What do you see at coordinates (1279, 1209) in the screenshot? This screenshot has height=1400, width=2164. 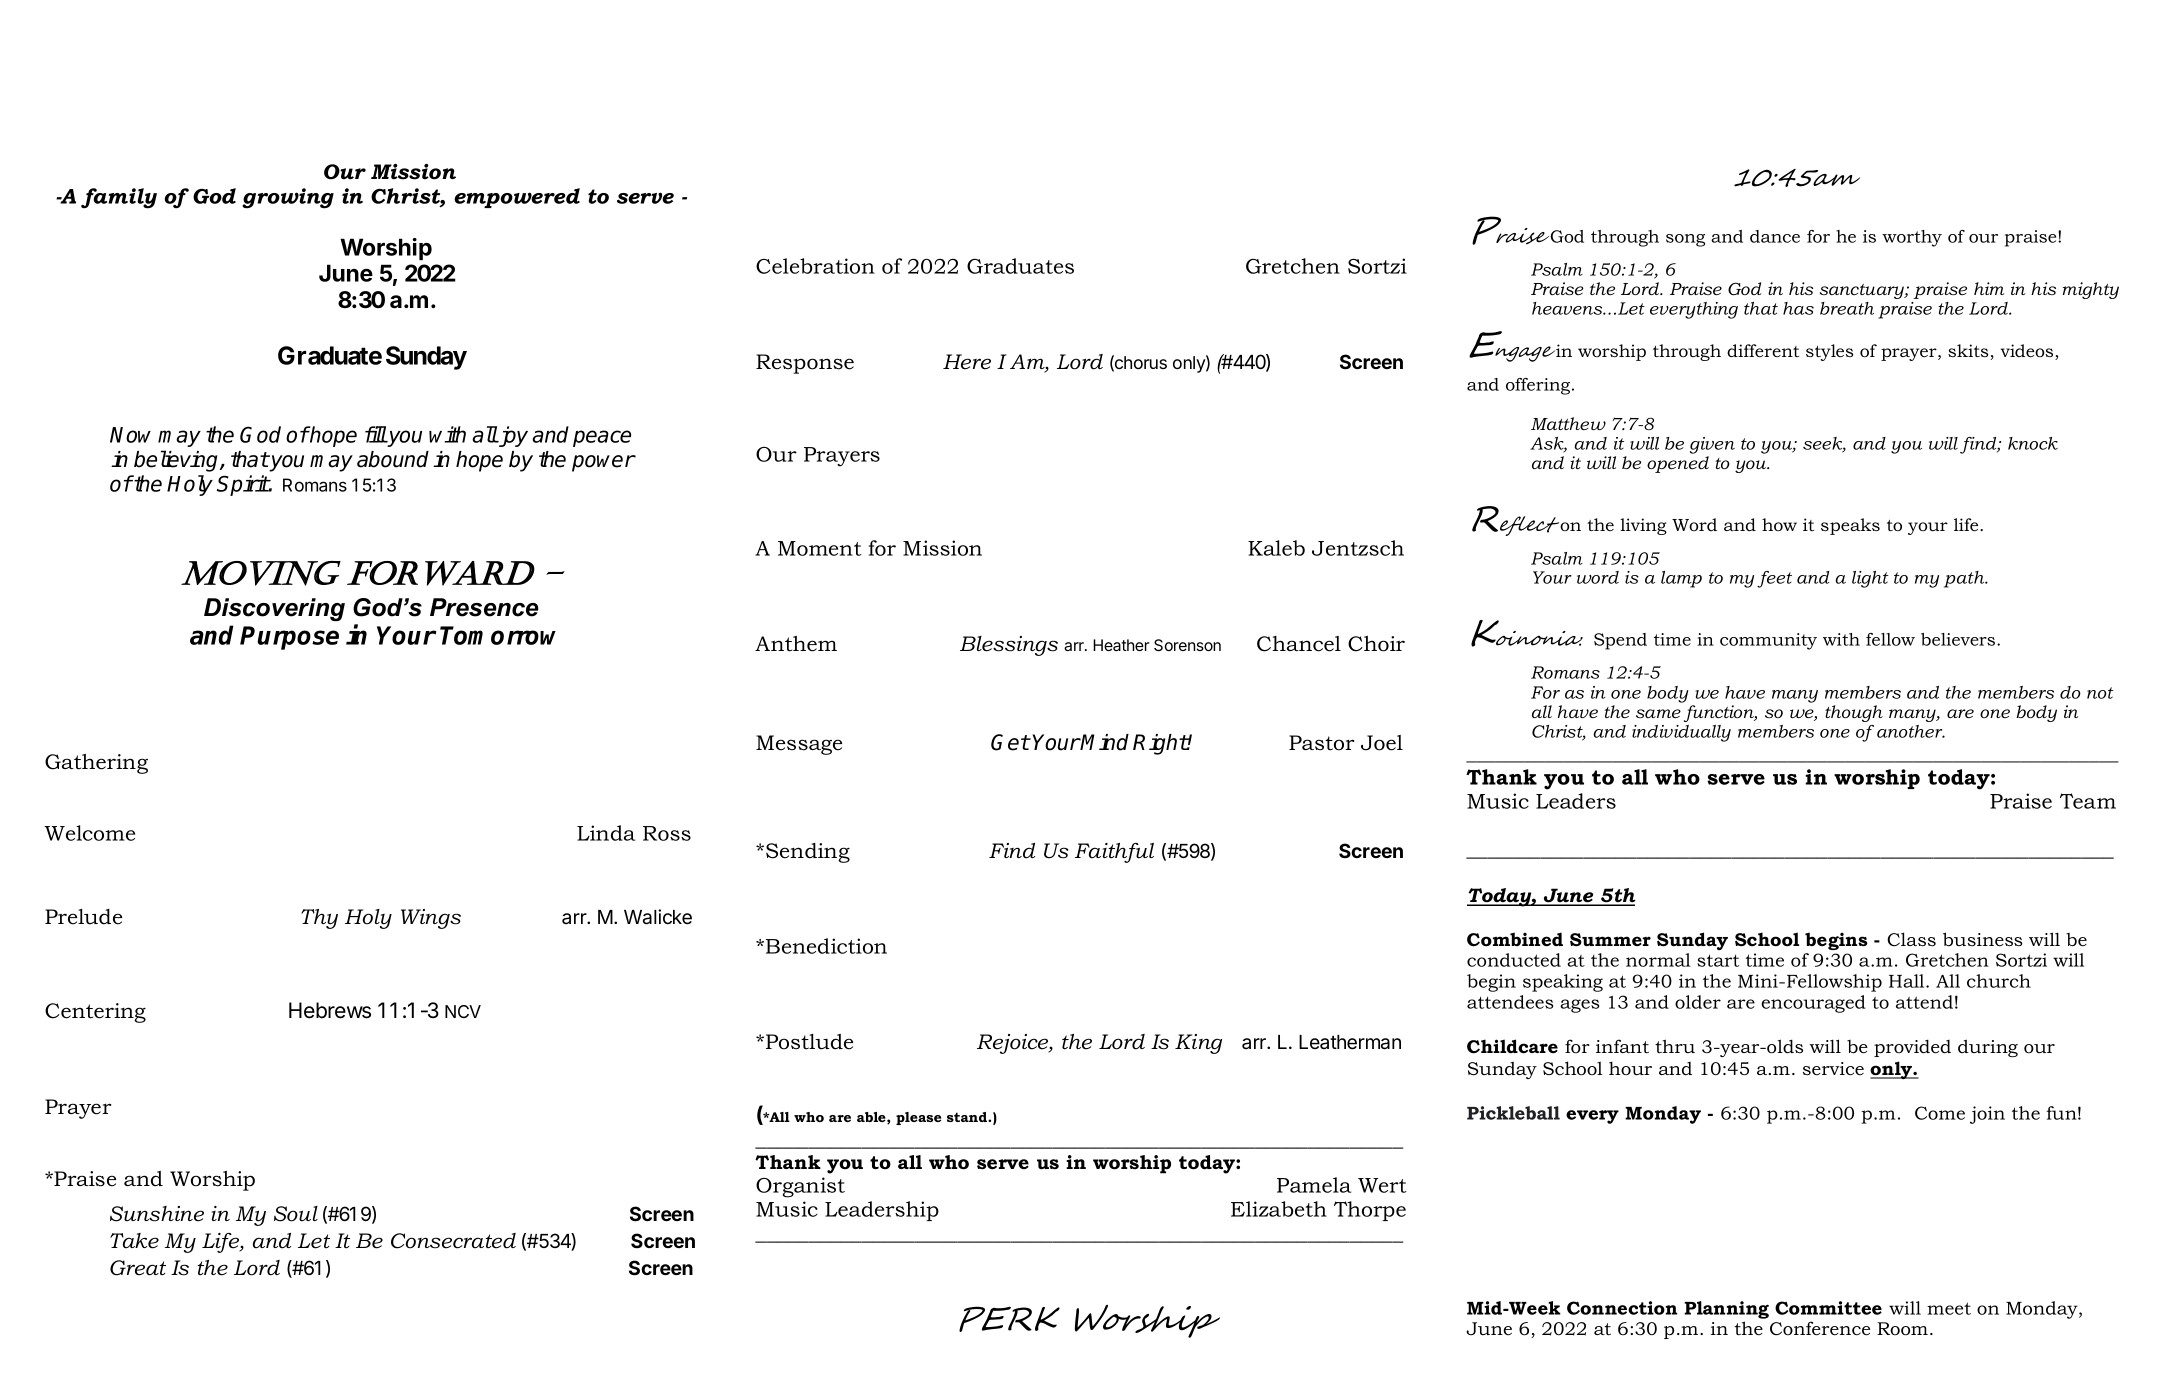 I see `Elizabeth` at bounding box center [1279, 1209].
